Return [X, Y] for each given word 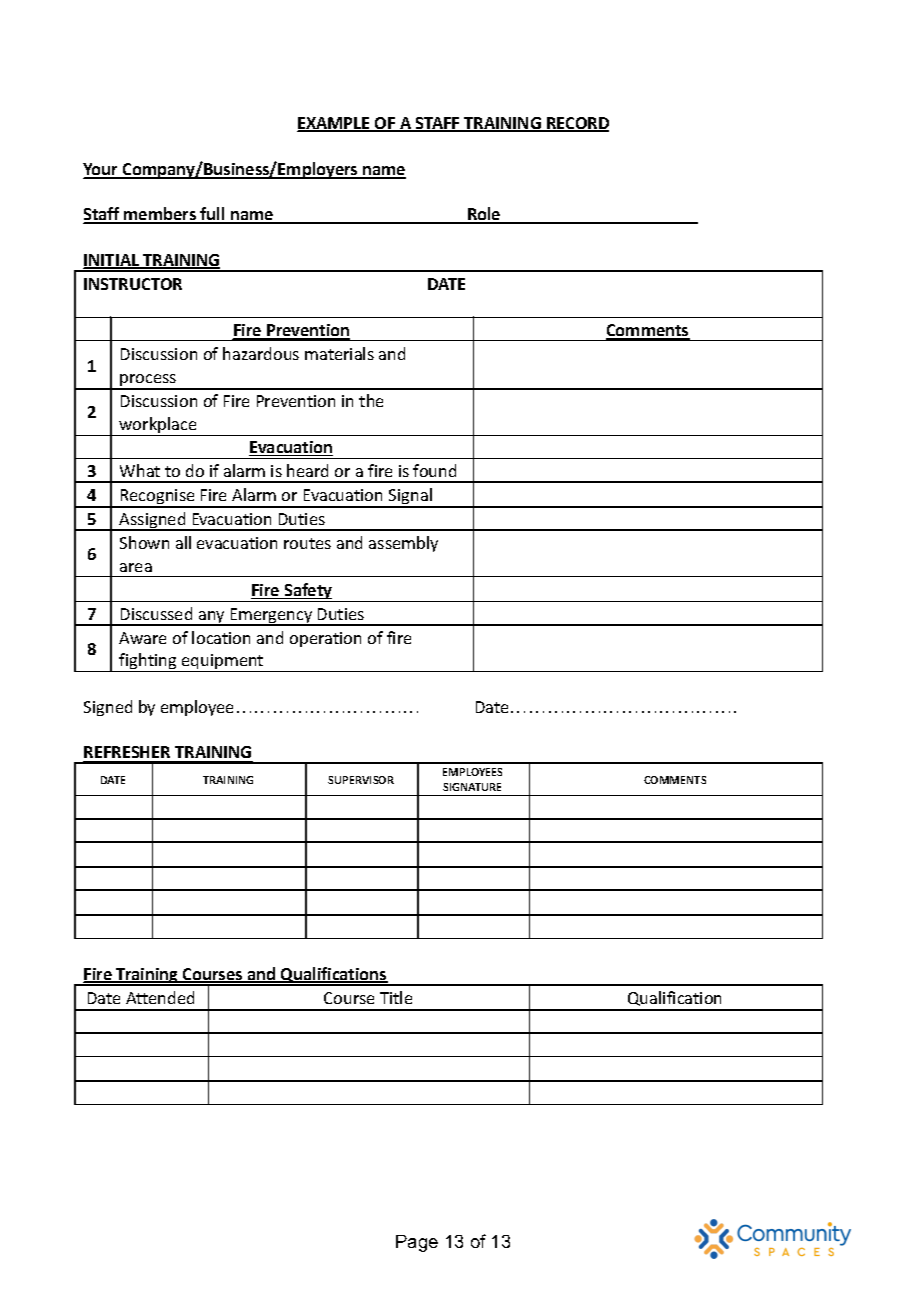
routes [307, 543]
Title [396, 997]
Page [417, 1243]
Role [484, 215]
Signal [410, 498]
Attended [160, 997]
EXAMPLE [334, 124]
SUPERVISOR [361, 780]
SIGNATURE [472, 787]
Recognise [158, 498]
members [161, 215]
